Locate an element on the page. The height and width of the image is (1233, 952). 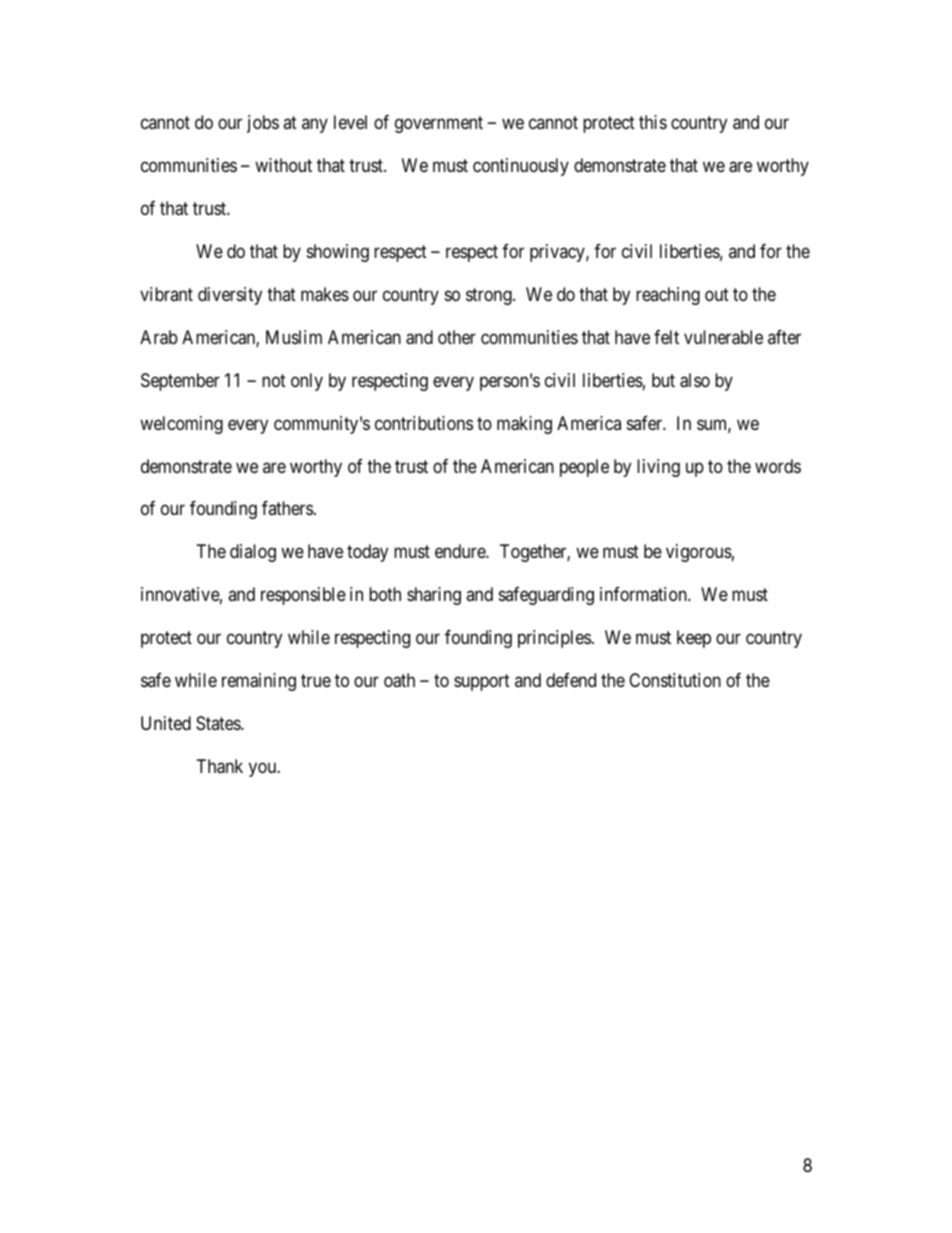
information is located at coordinates (644, 594).
